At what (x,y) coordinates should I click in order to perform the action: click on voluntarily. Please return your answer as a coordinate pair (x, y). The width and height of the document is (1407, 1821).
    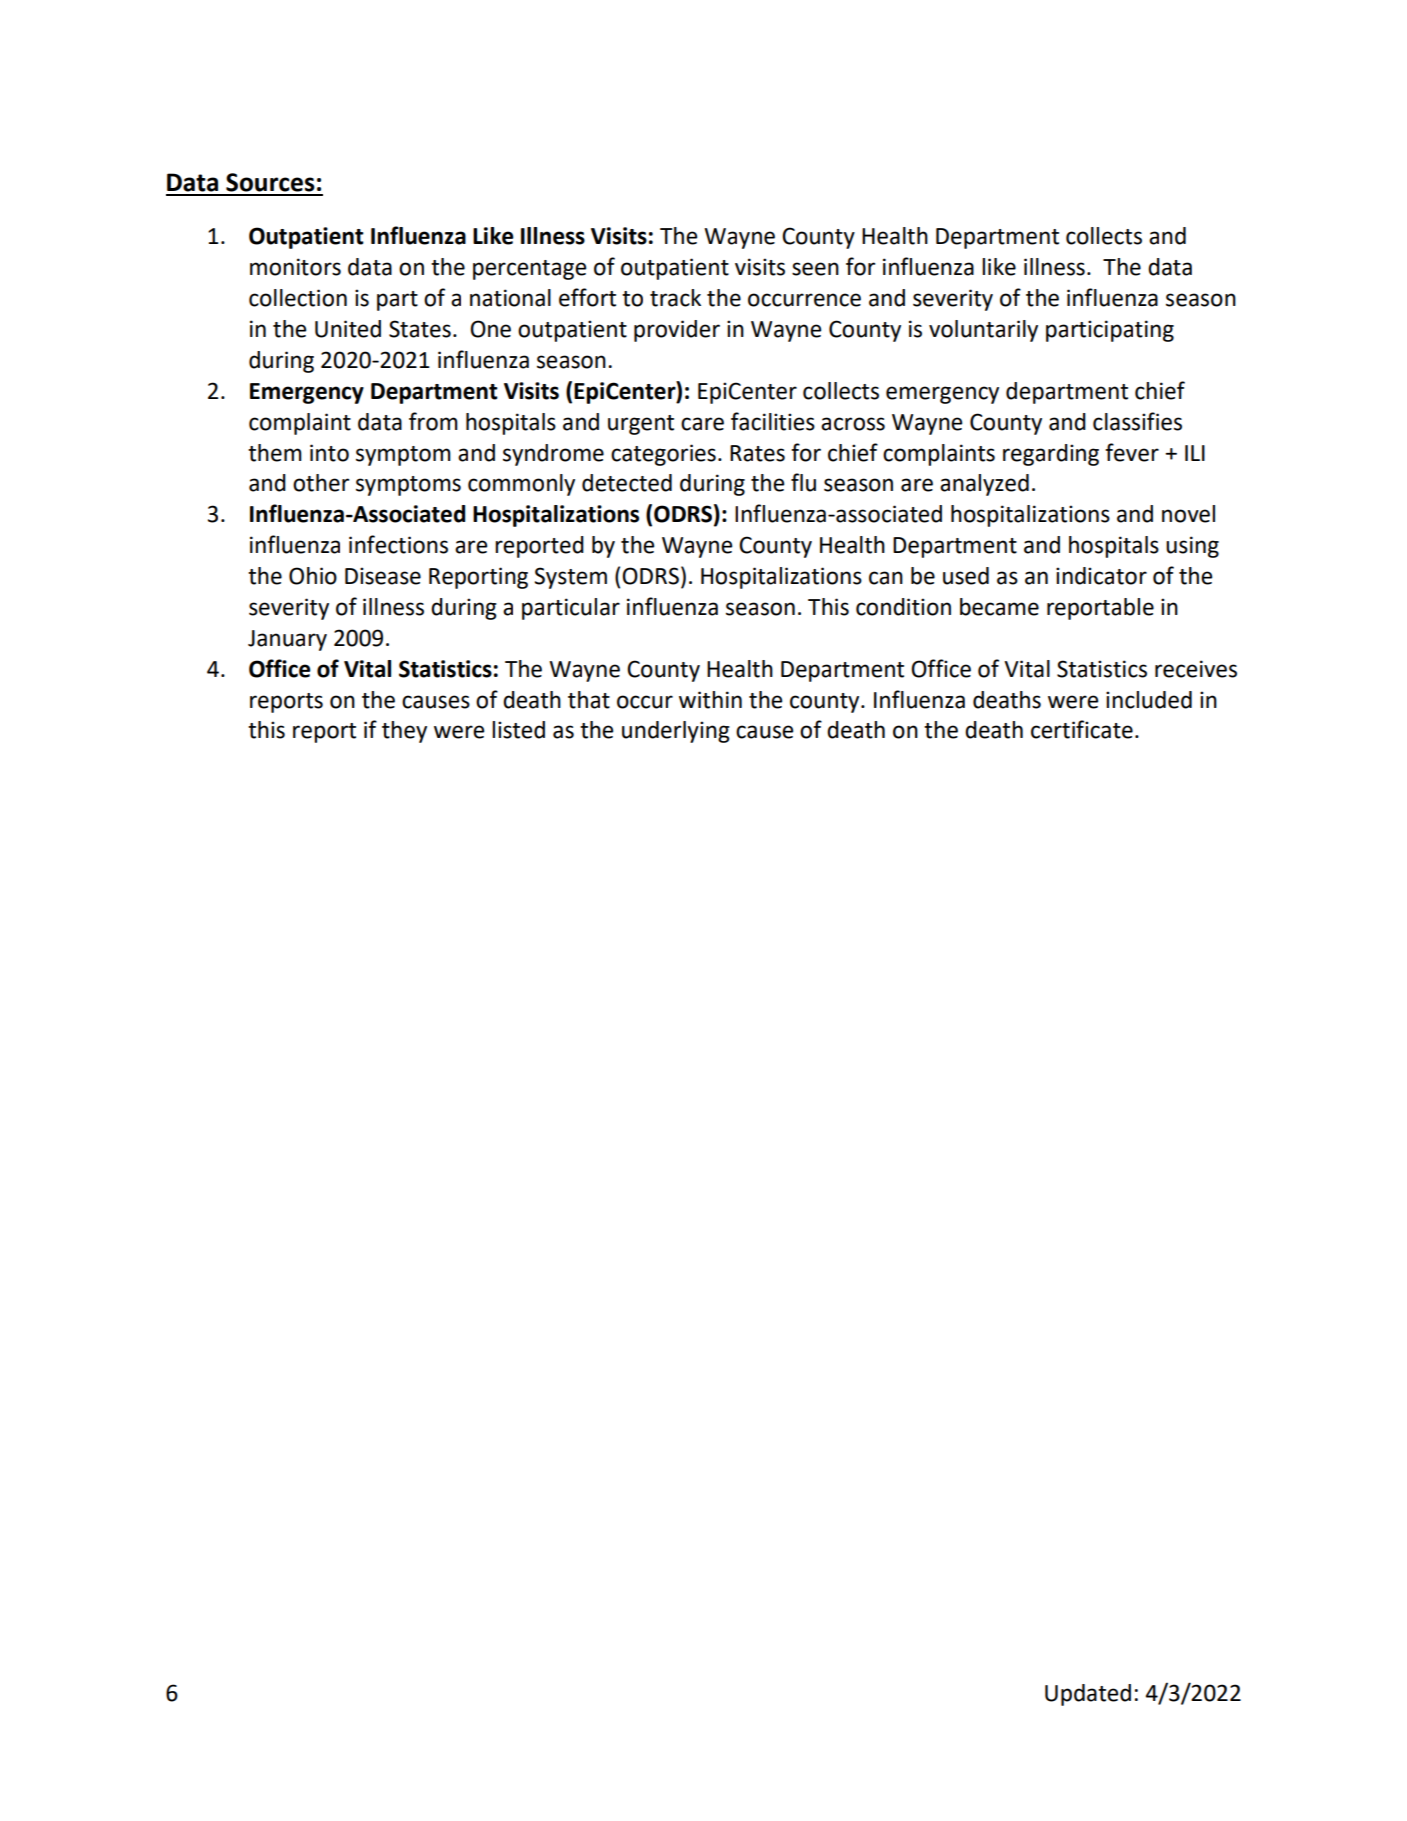
    Looking at the image, I should click on (983, 331).
